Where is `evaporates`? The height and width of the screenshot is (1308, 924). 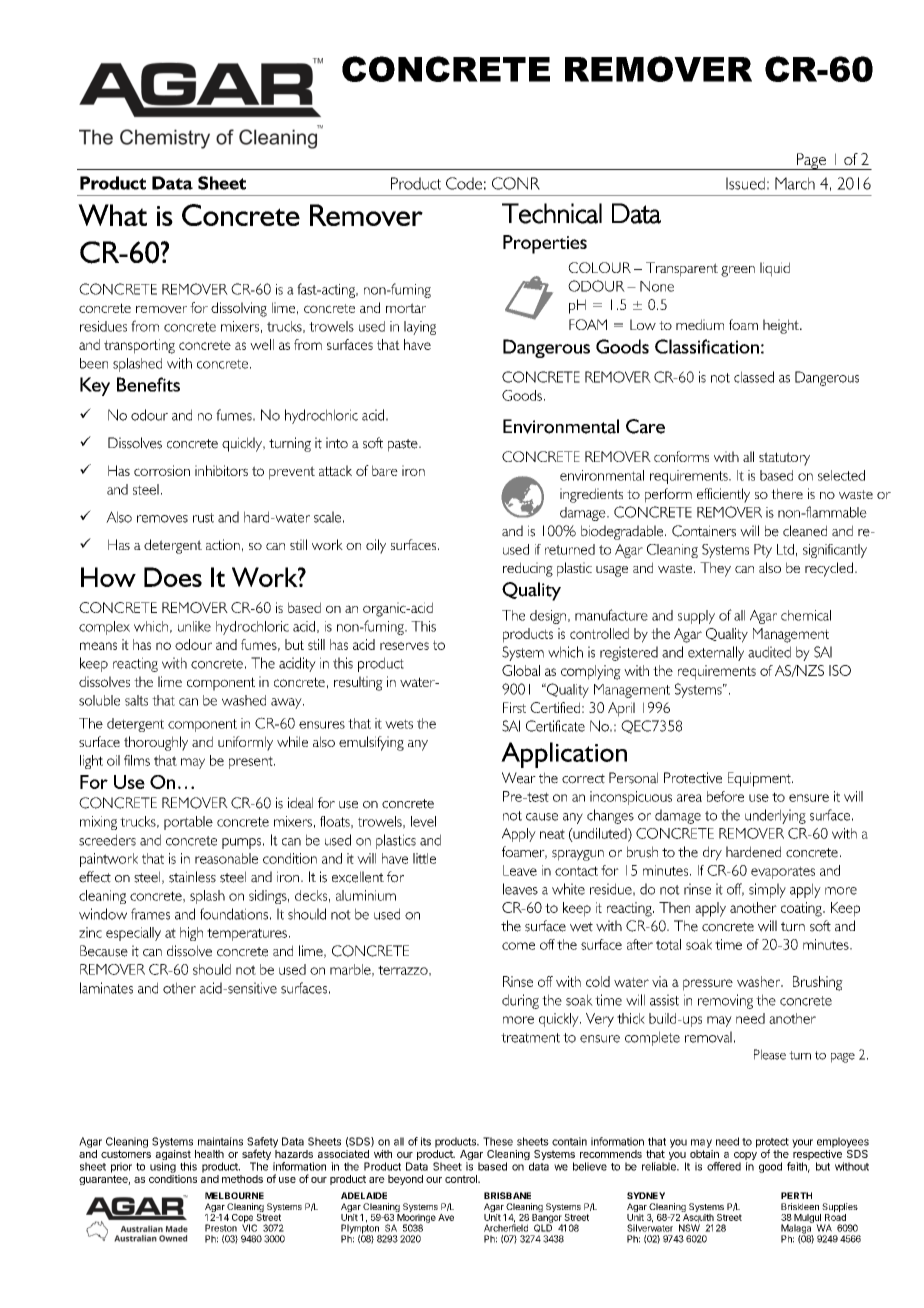
evaporates is located at coordinates (783, 872).
